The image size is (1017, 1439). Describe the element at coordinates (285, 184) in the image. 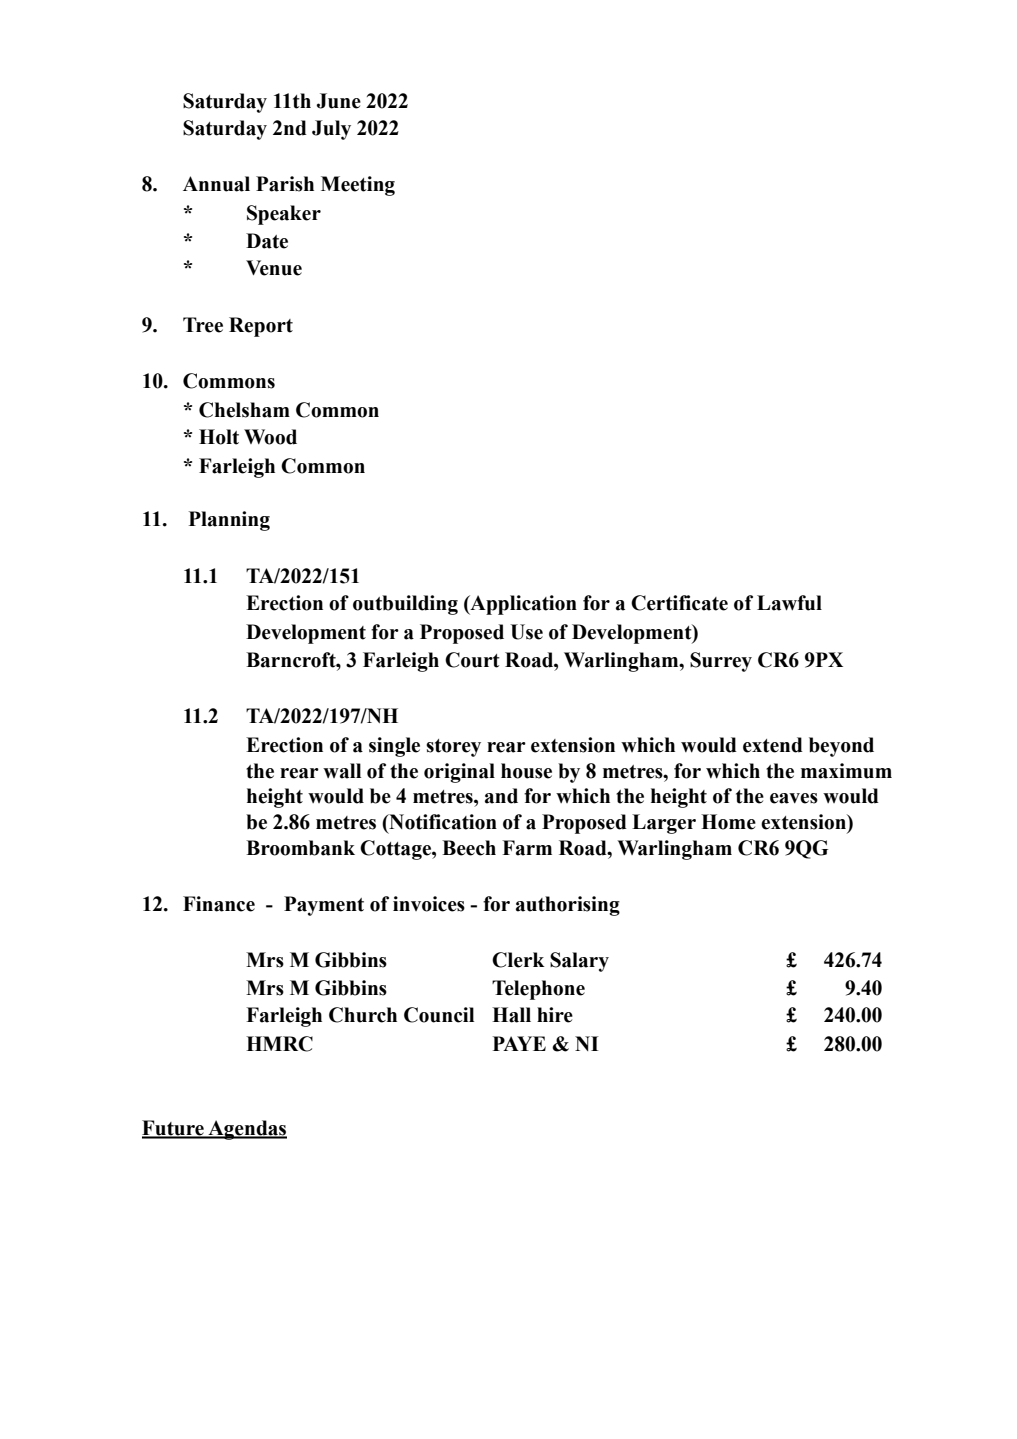

I see `Parish` at that location.
